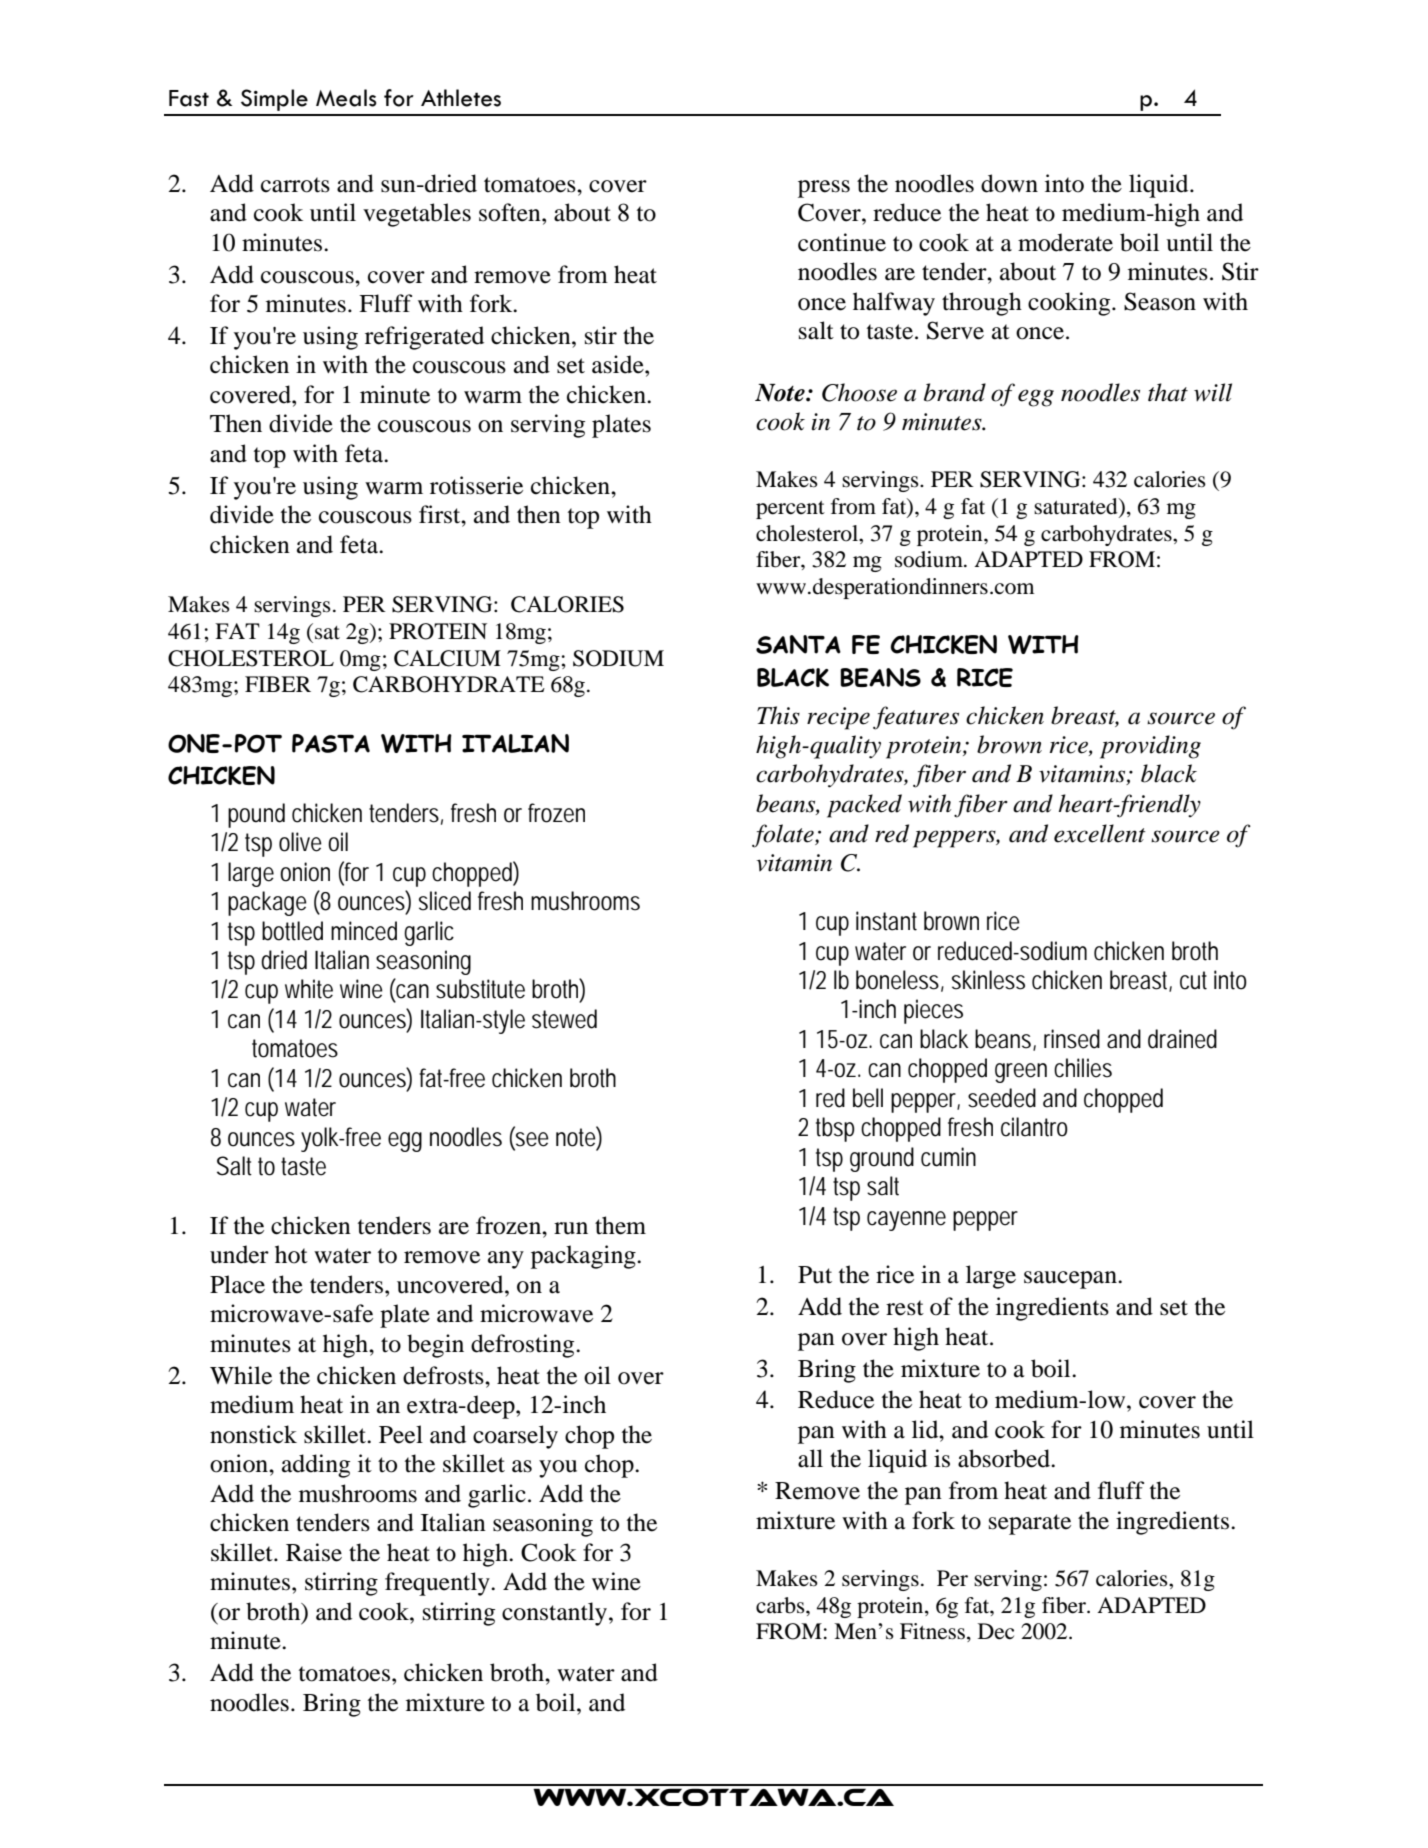 The image size is (1428, 1848). What do you see at coordinates (1009, 183) in the screenshot?
I see `down` at bounding box center [1009, 183].
